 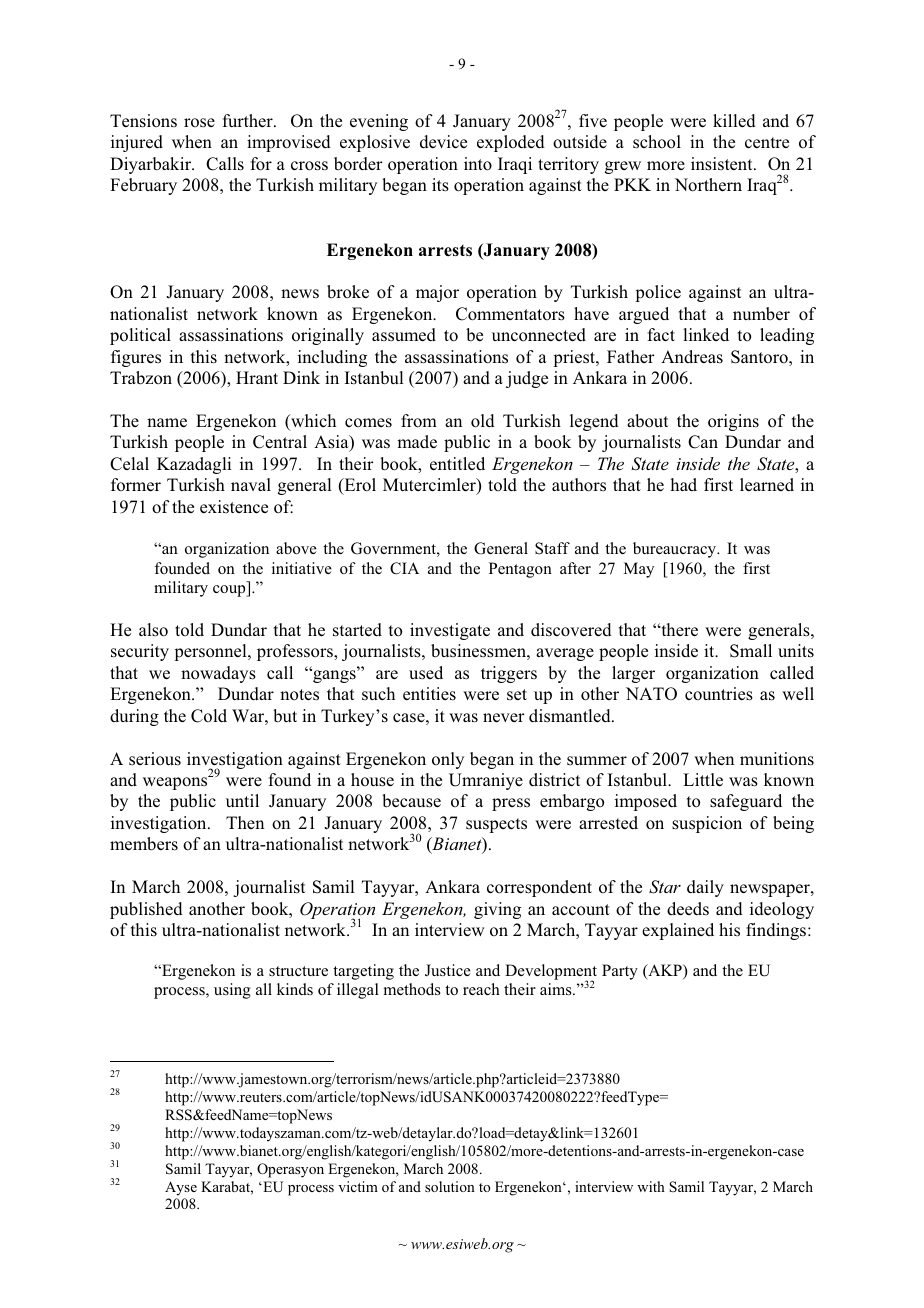 I want to click on giving, so click(x=497, y=910).
